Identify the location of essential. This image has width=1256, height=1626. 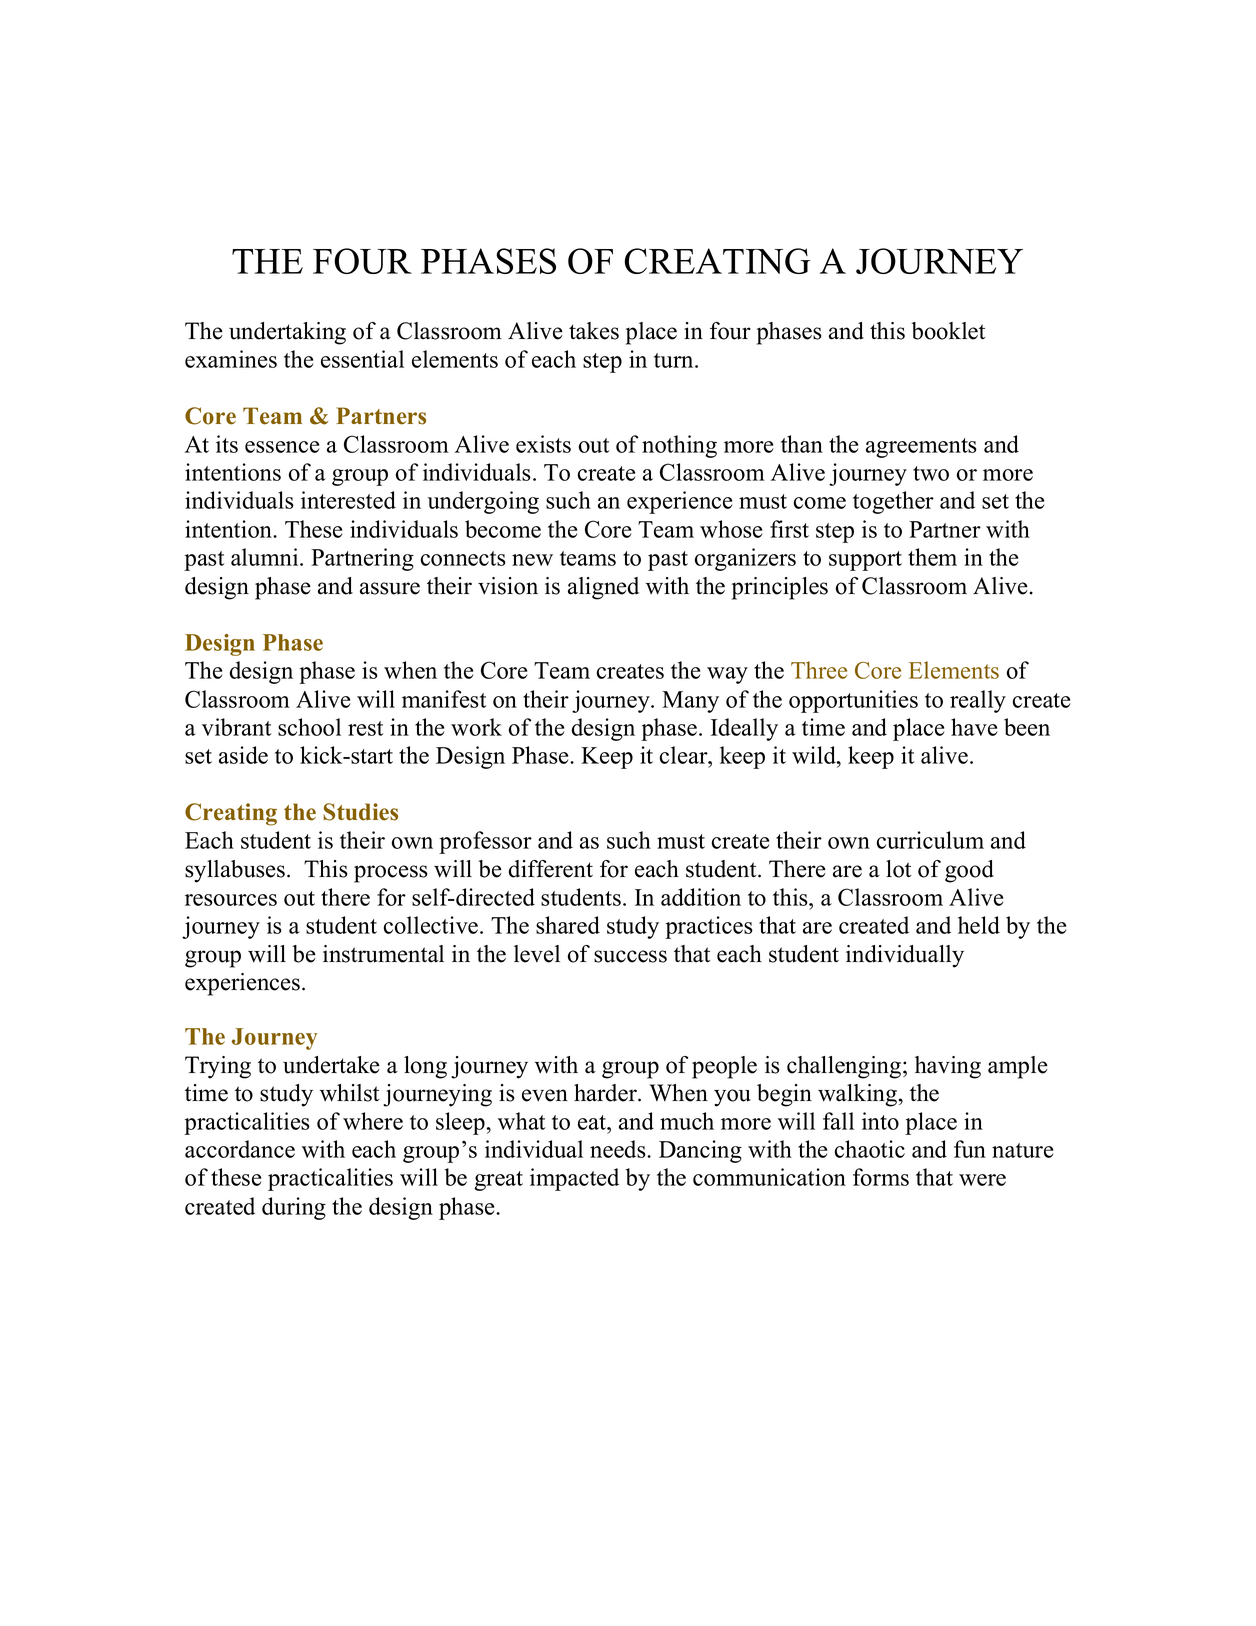
(362, 359).
